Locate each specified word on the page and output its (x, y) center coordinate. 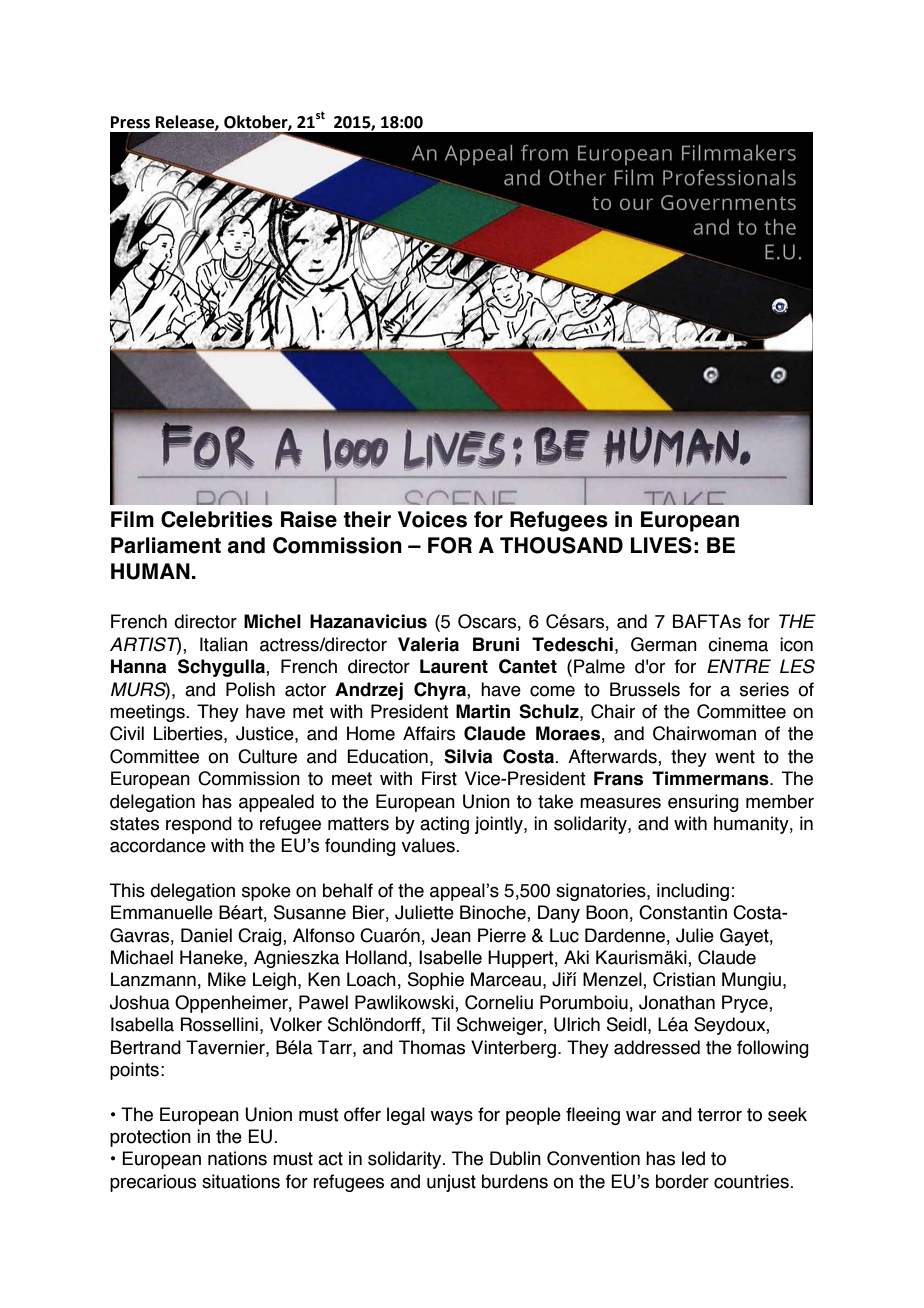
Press (130, 122)
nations (237, 1158)
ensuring (703, 803)
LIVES (661, 545)
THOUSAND (561, 545)
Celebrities (217, 519)
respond (199, 825)
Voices (432, 519)
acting (444, 825)
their (367, 519)
